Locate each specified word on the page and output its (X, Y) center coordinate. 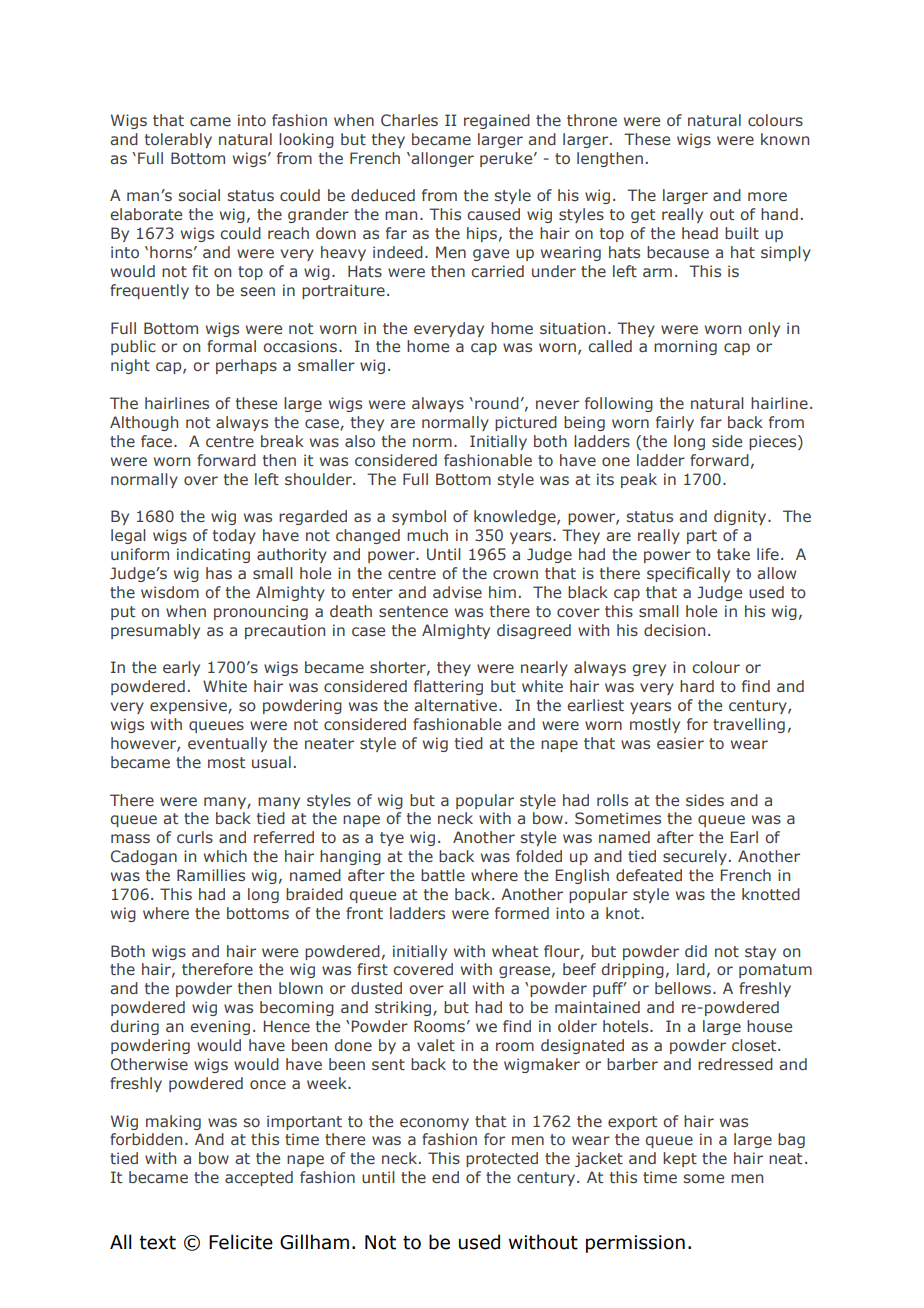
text (157, 1243)
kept (680, 1159)
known (785, 139)
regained (497, 121)
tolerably (178, 140)
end (445, 1177)
